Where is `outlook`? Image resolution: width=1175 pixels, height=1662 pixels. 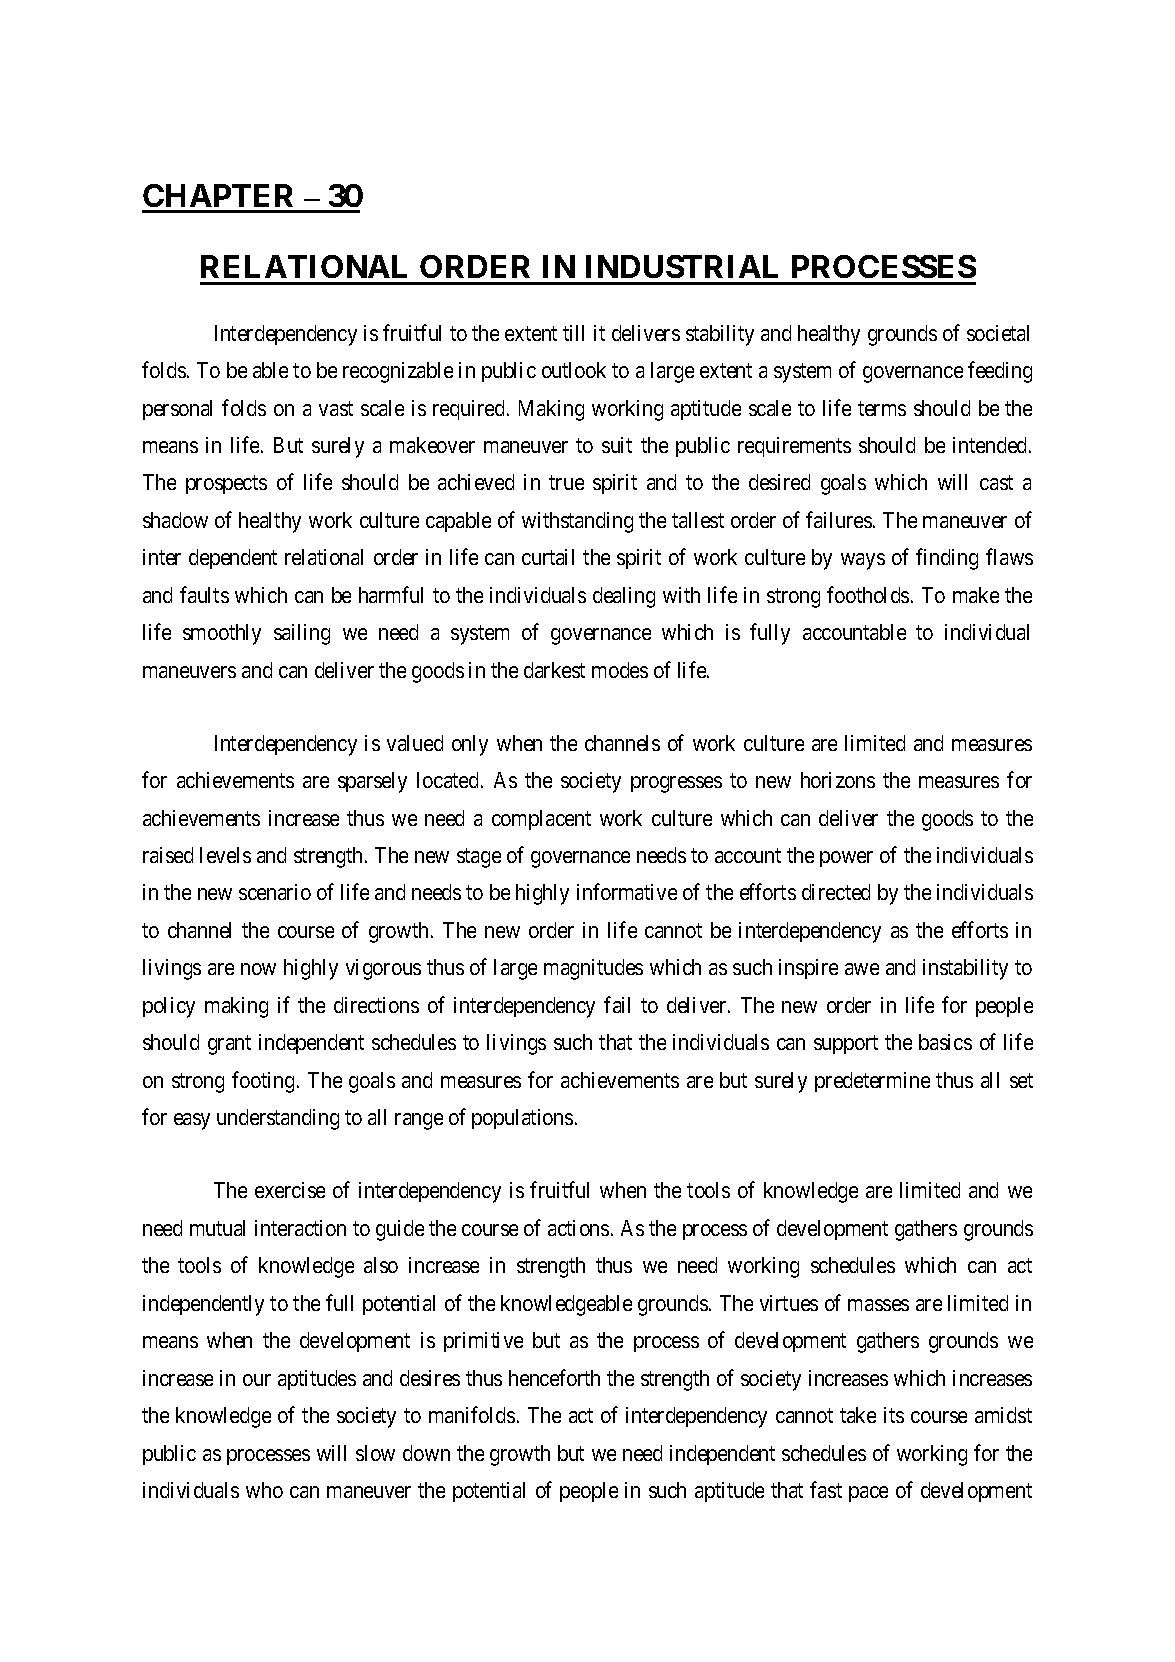
outlook is located at coordinates (574, 370).
